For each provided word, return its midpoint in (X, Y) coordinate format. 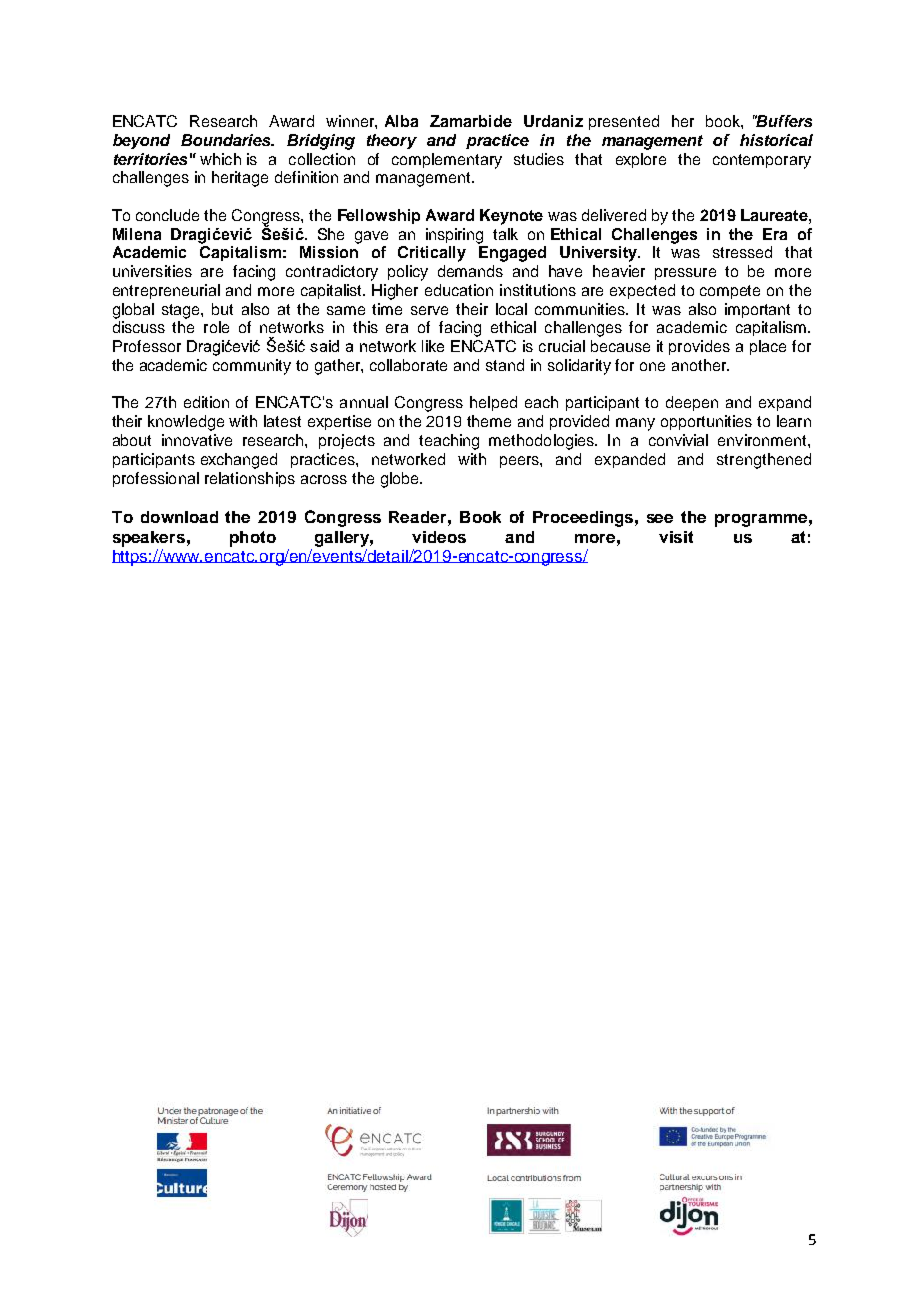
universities (152, 271)
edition (206, 402)
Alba (401, 121)
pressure (685, 274)
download (179, 517)
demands (470, 271)
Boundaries (227, 140)
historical (776, 140)
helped (493, 403)
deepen (692, 403)
